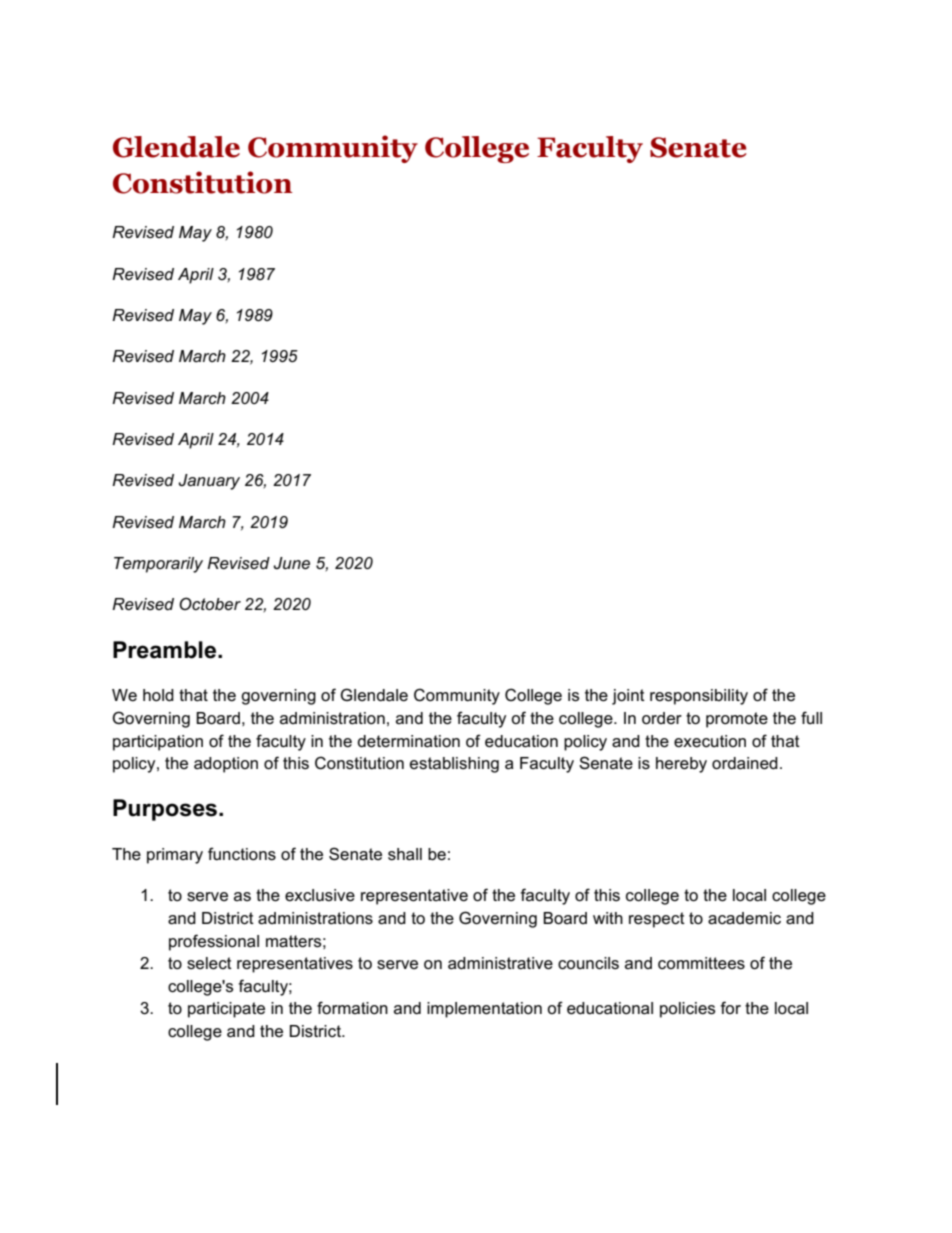 The height and width of the screenshot is (1233, 952). I want to click on policies, so click(687, 1010).
